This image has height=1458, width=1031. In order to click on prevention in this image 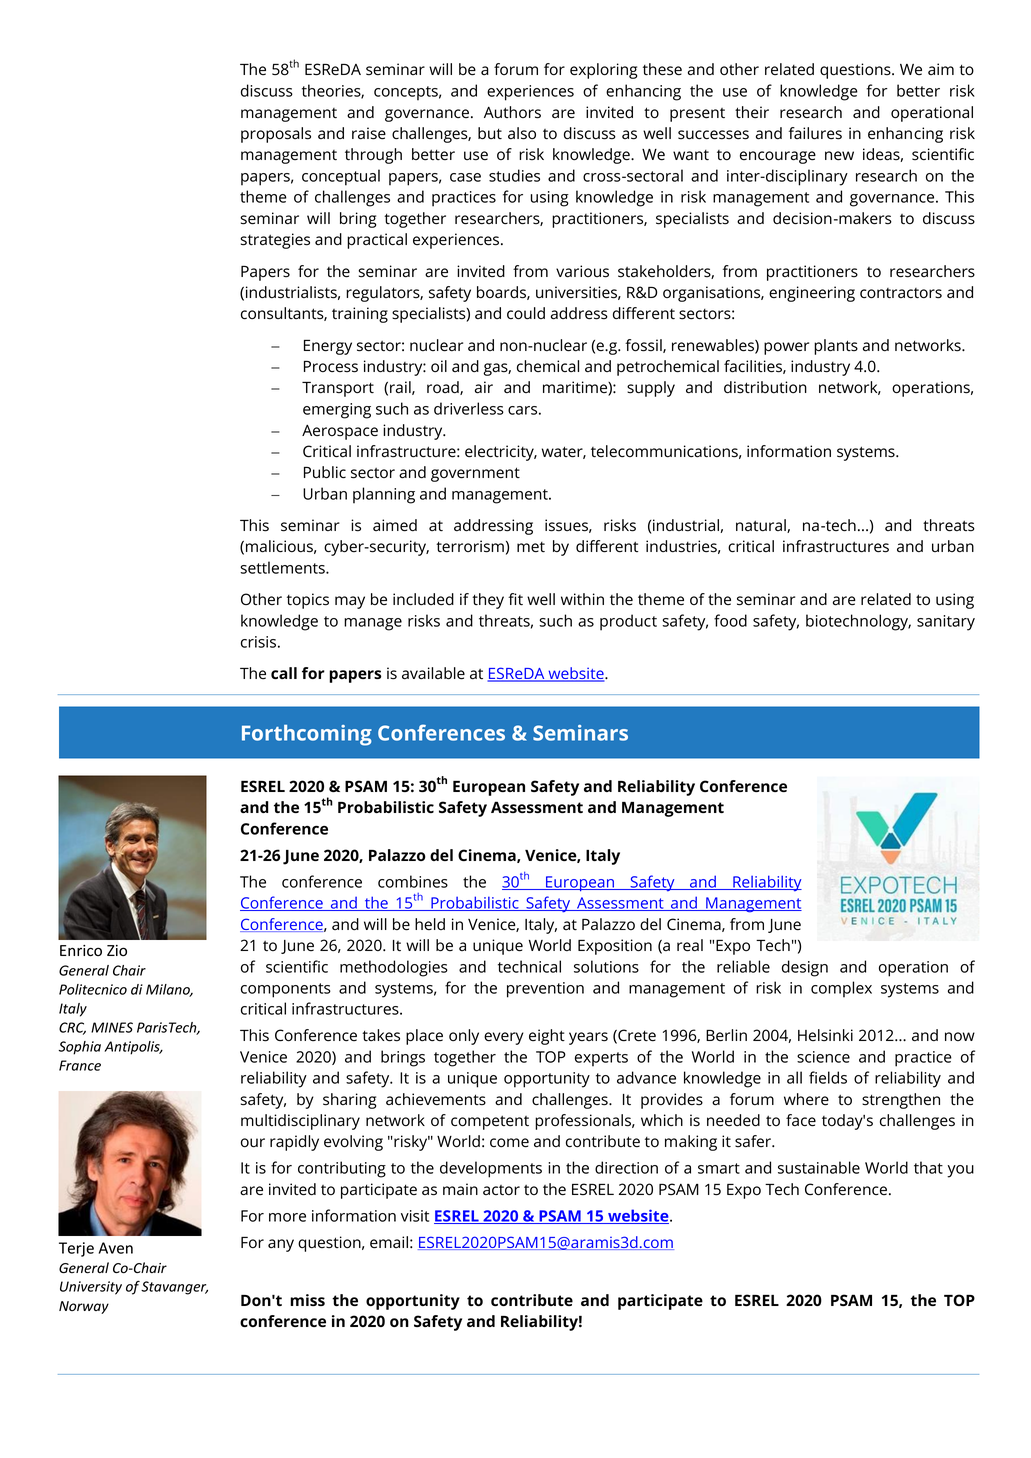, I will do `click(545, 990)`.
